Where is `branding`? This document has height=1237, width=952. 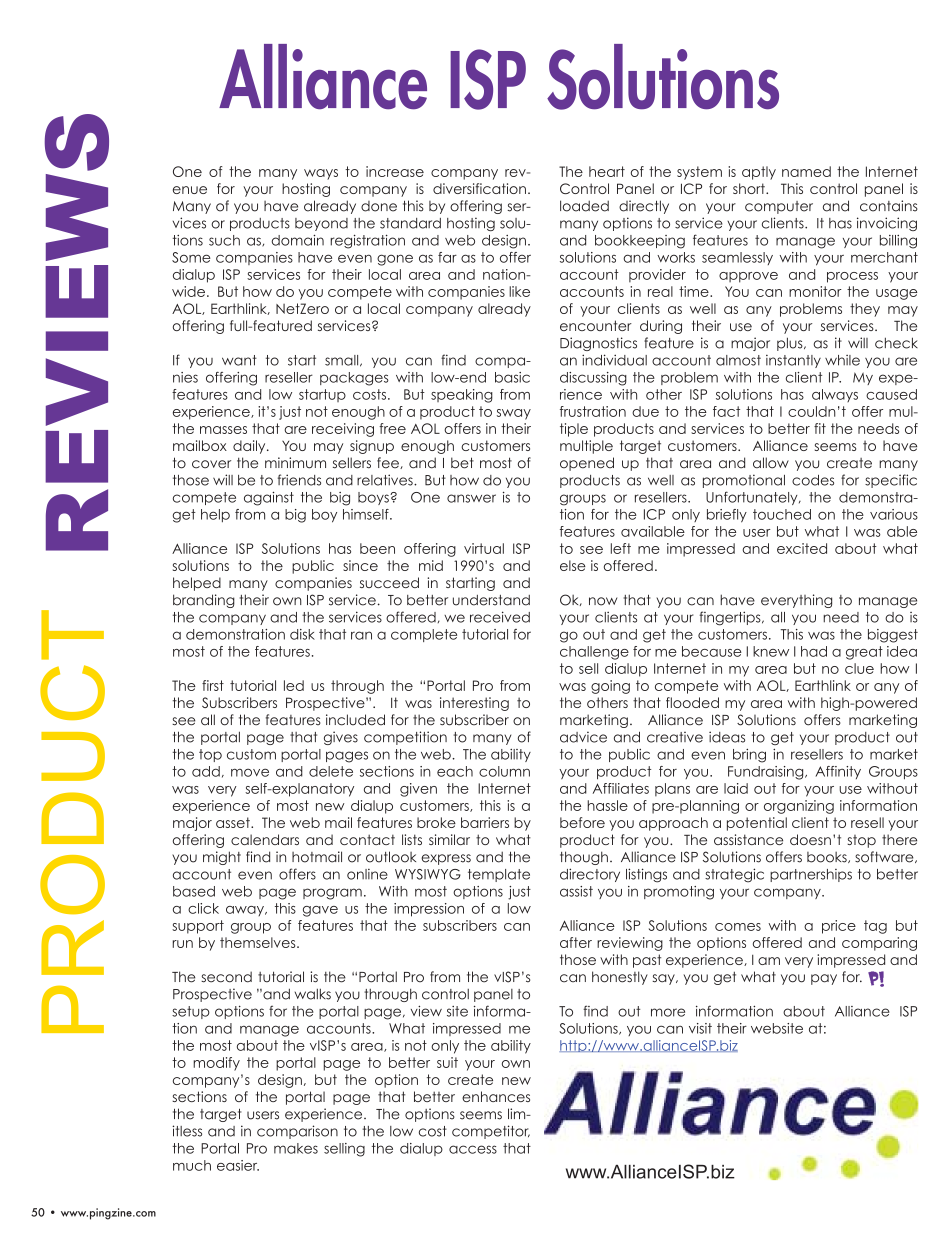 branding is located at coordinates (204, 601).
